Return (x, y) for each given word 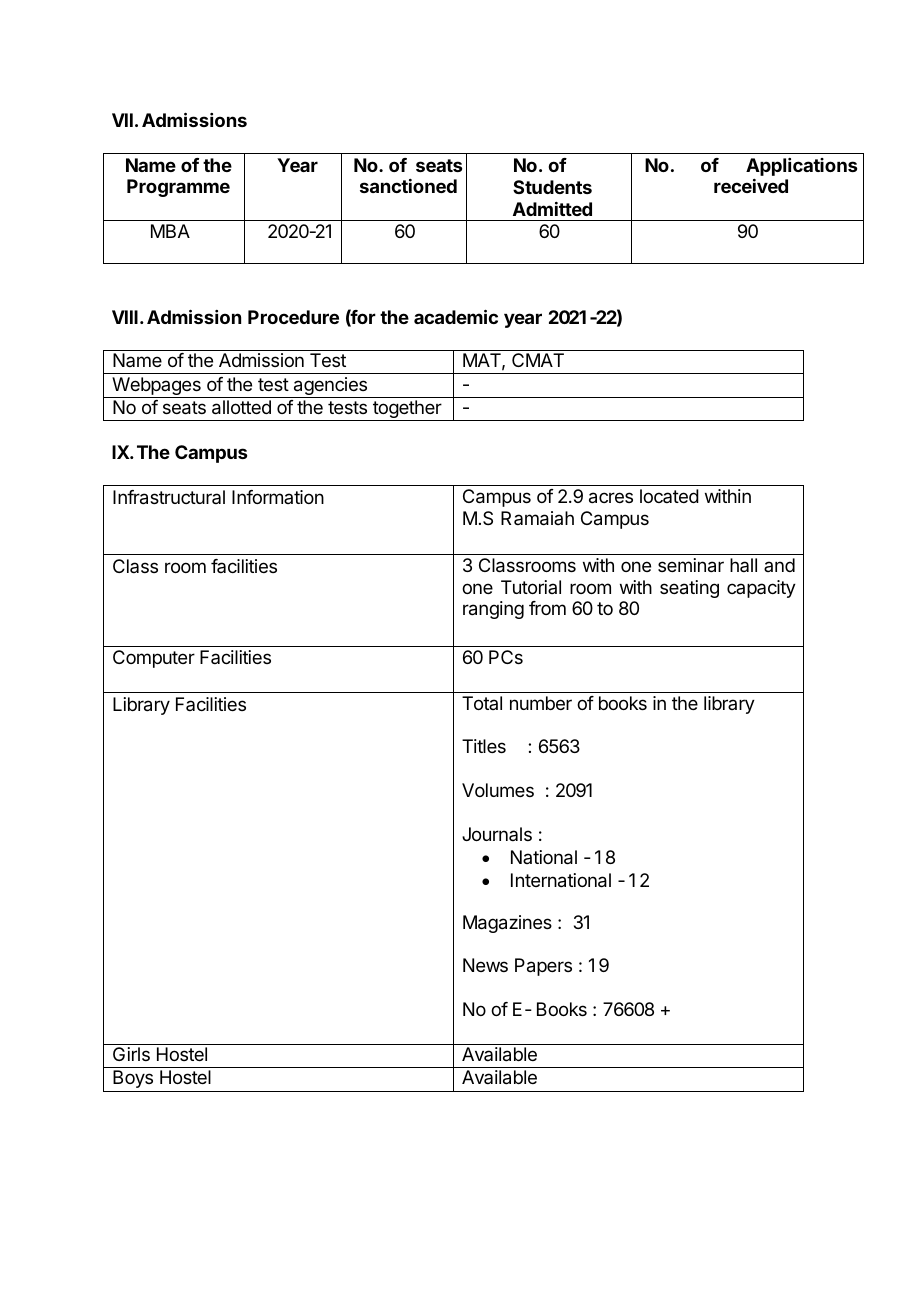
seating (689, 589)
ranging (493, 610)
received (751, 186)
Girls (131, 1054)
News (485, 965)
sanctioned (408, 186)
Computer (154, 659)
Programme (178, 188)
